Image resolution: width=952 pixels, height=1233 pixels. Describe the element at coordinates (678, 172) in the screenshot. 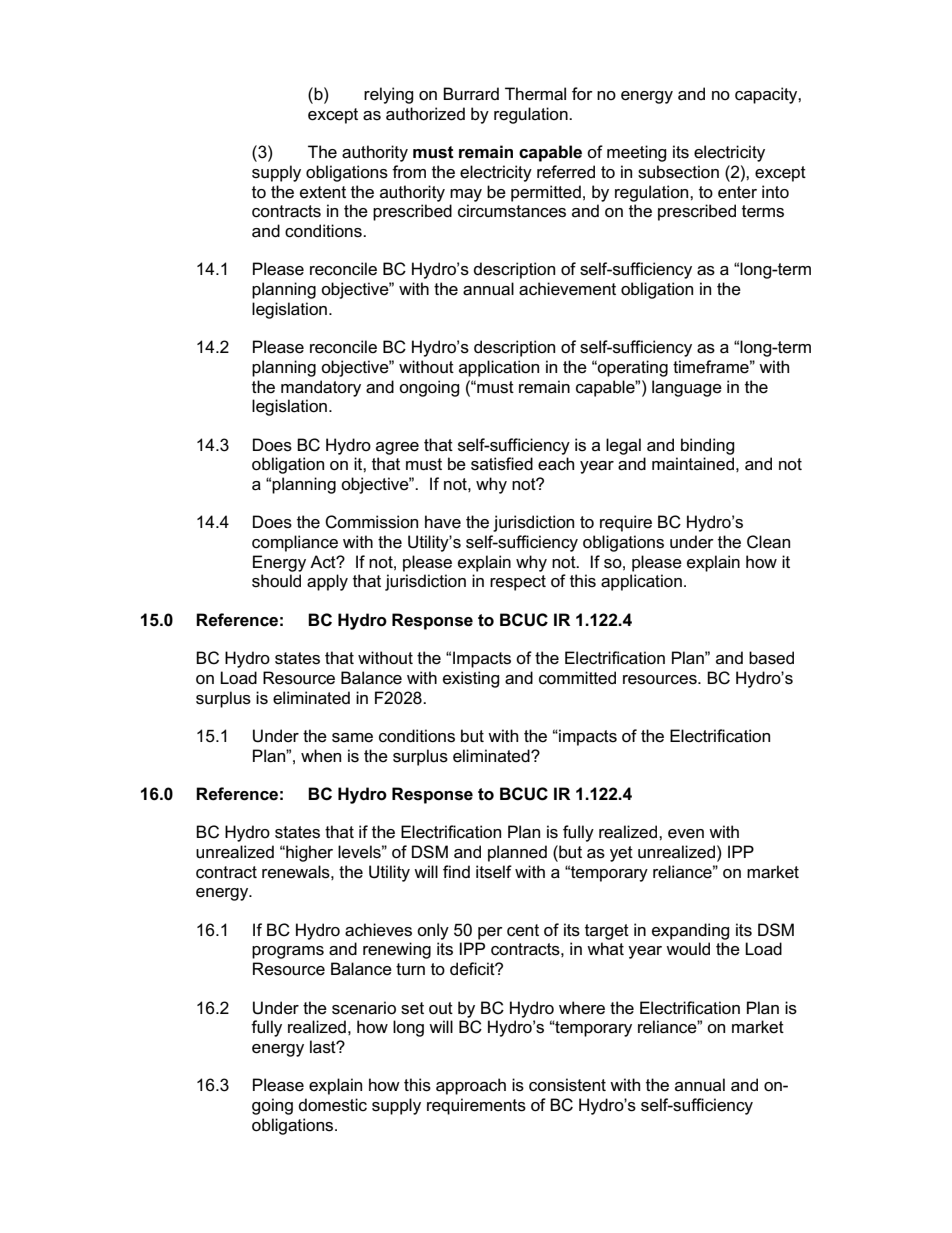

I see `subsection` at that location.
